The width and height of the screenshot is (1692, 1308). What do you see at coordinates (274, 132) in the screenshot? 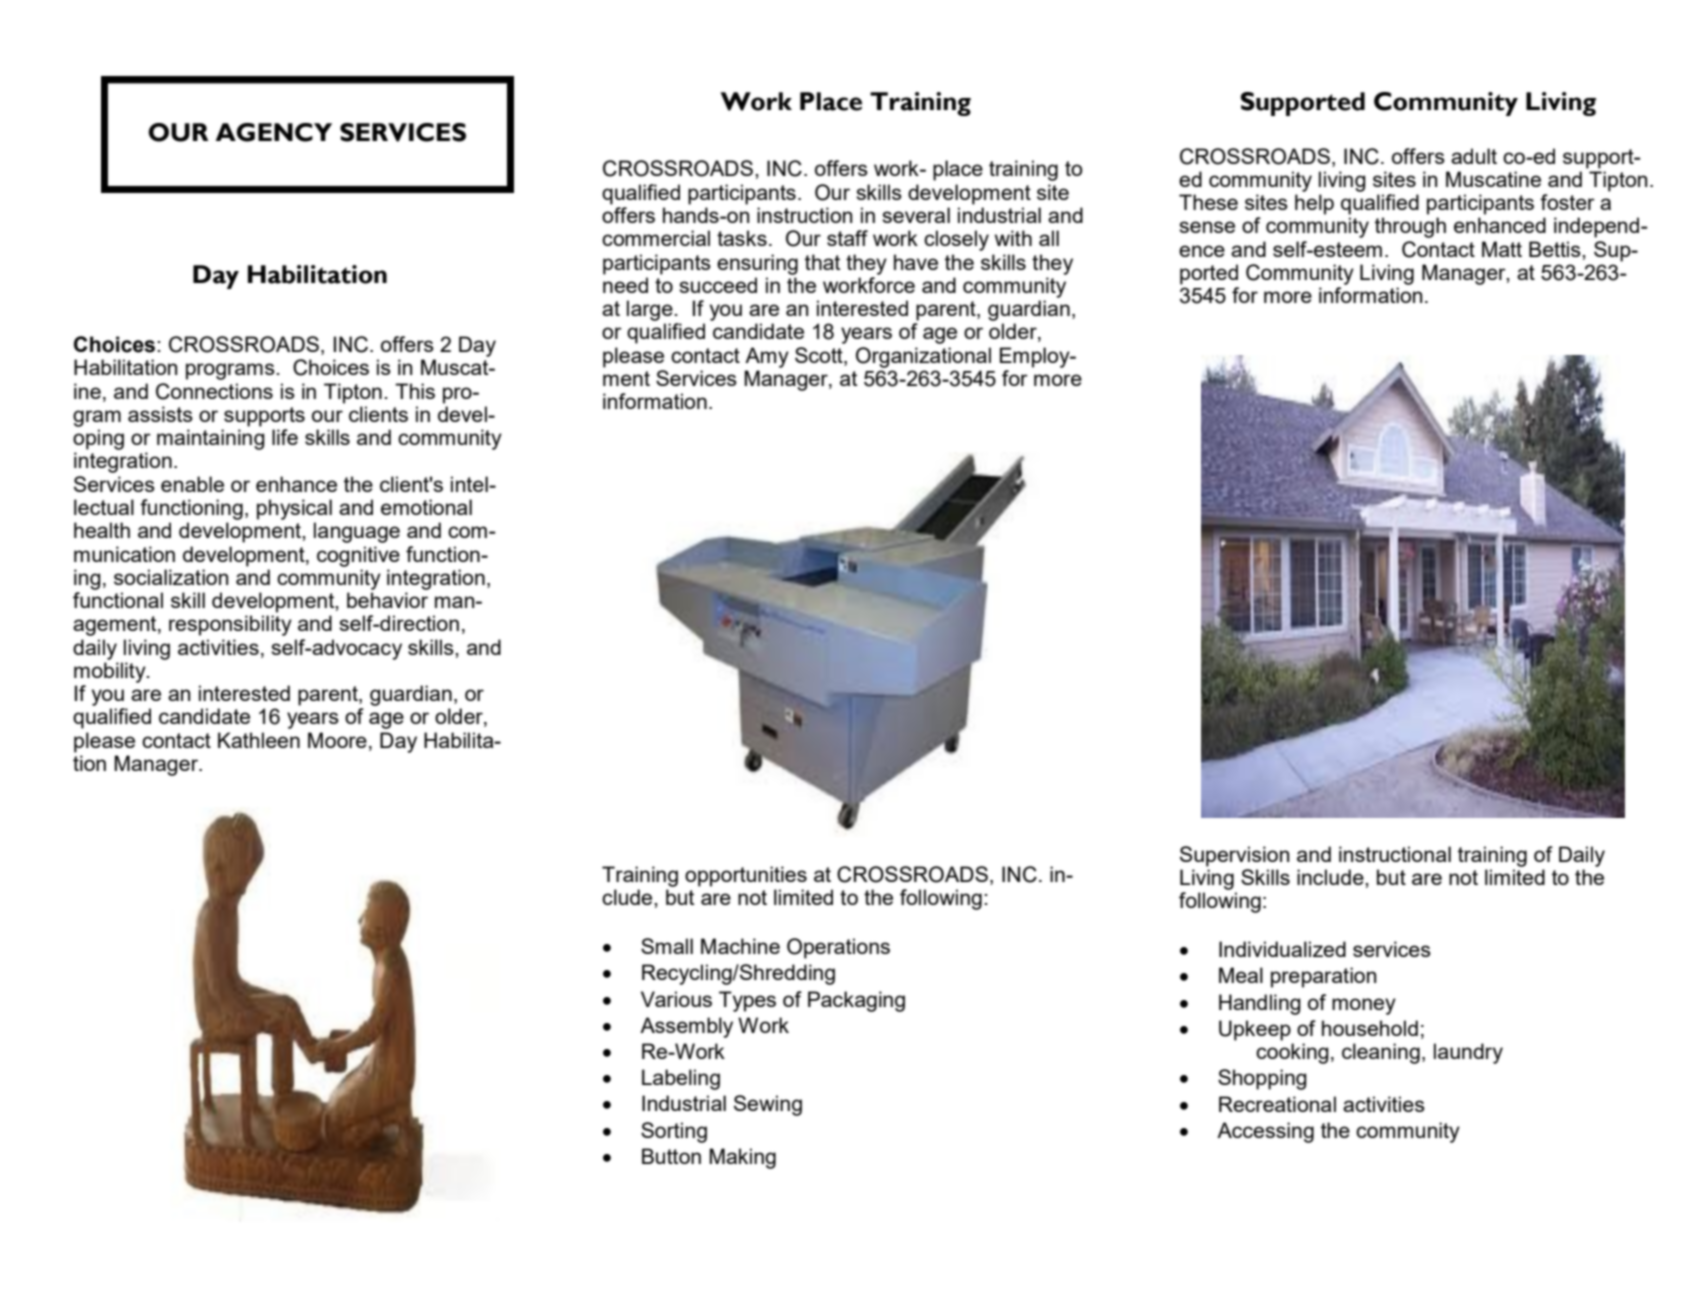
I see `AGENCY` at bounding box center [274, 132].
